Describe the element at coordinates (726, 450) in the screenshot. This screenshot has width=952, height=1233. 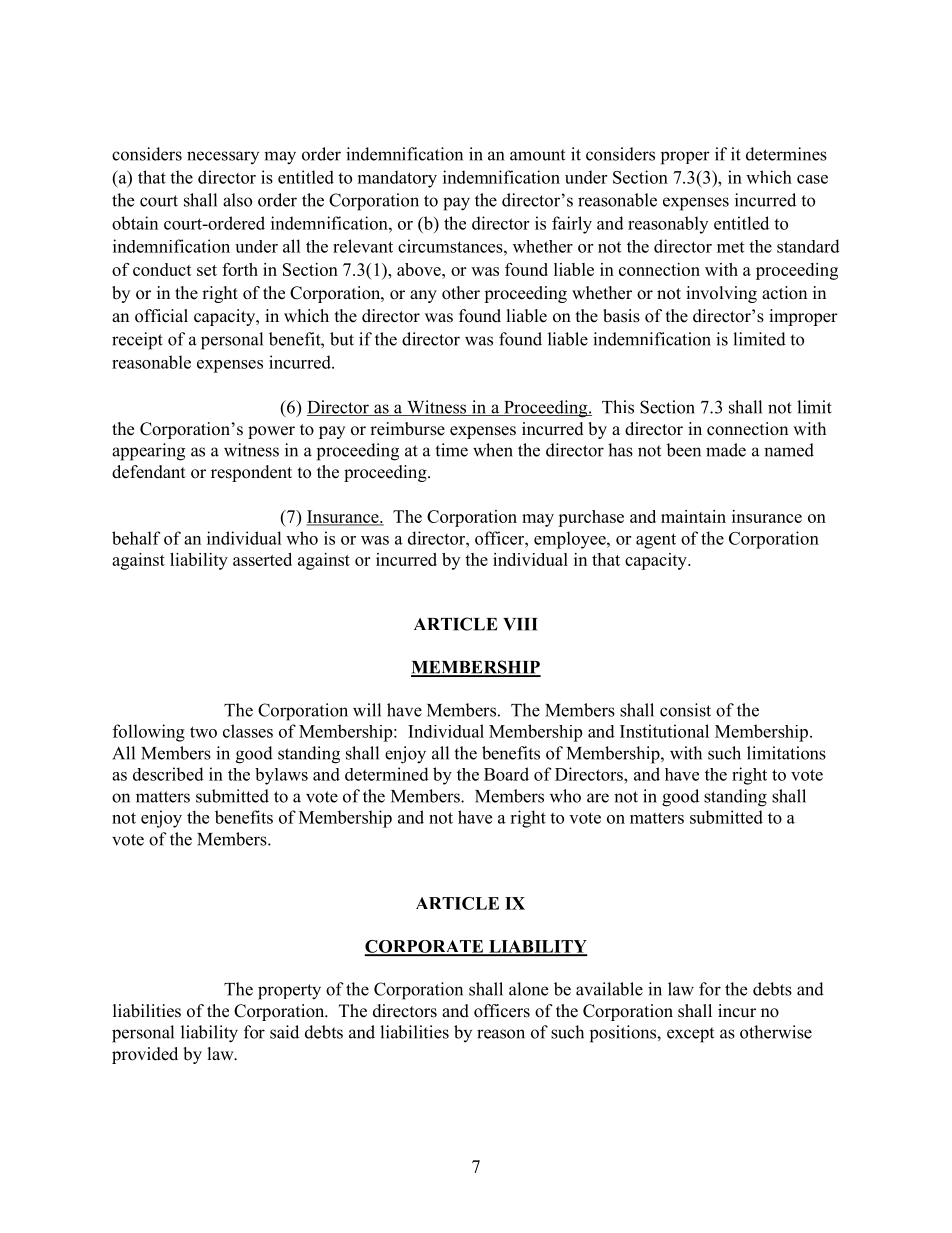
I see `made` at that location.
